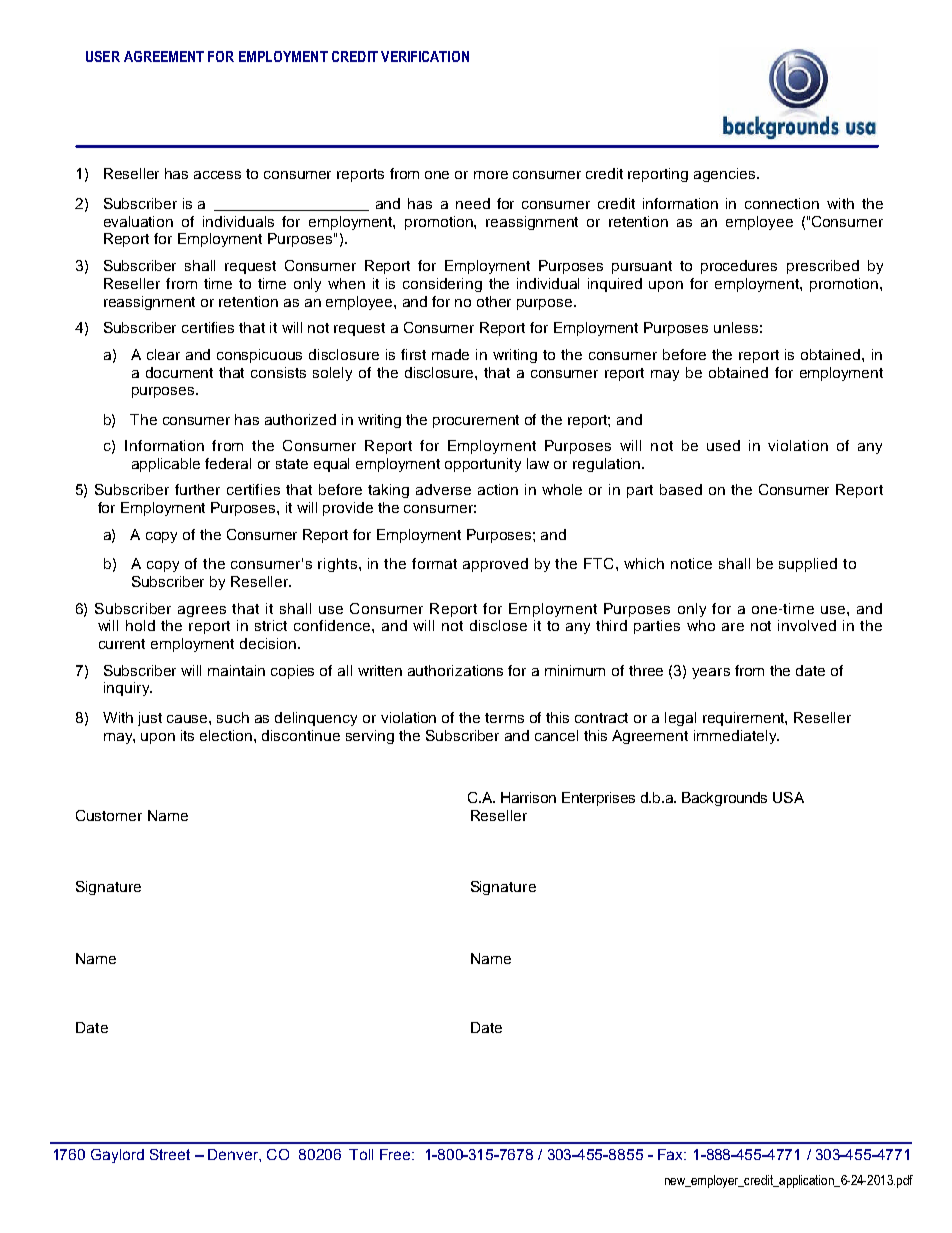 Image resolution: width=952 pixels, height=1233 pixels. What do you see at coordinates (103, 56) in the image?
I see `USER` at bounding box center [103, 56].
